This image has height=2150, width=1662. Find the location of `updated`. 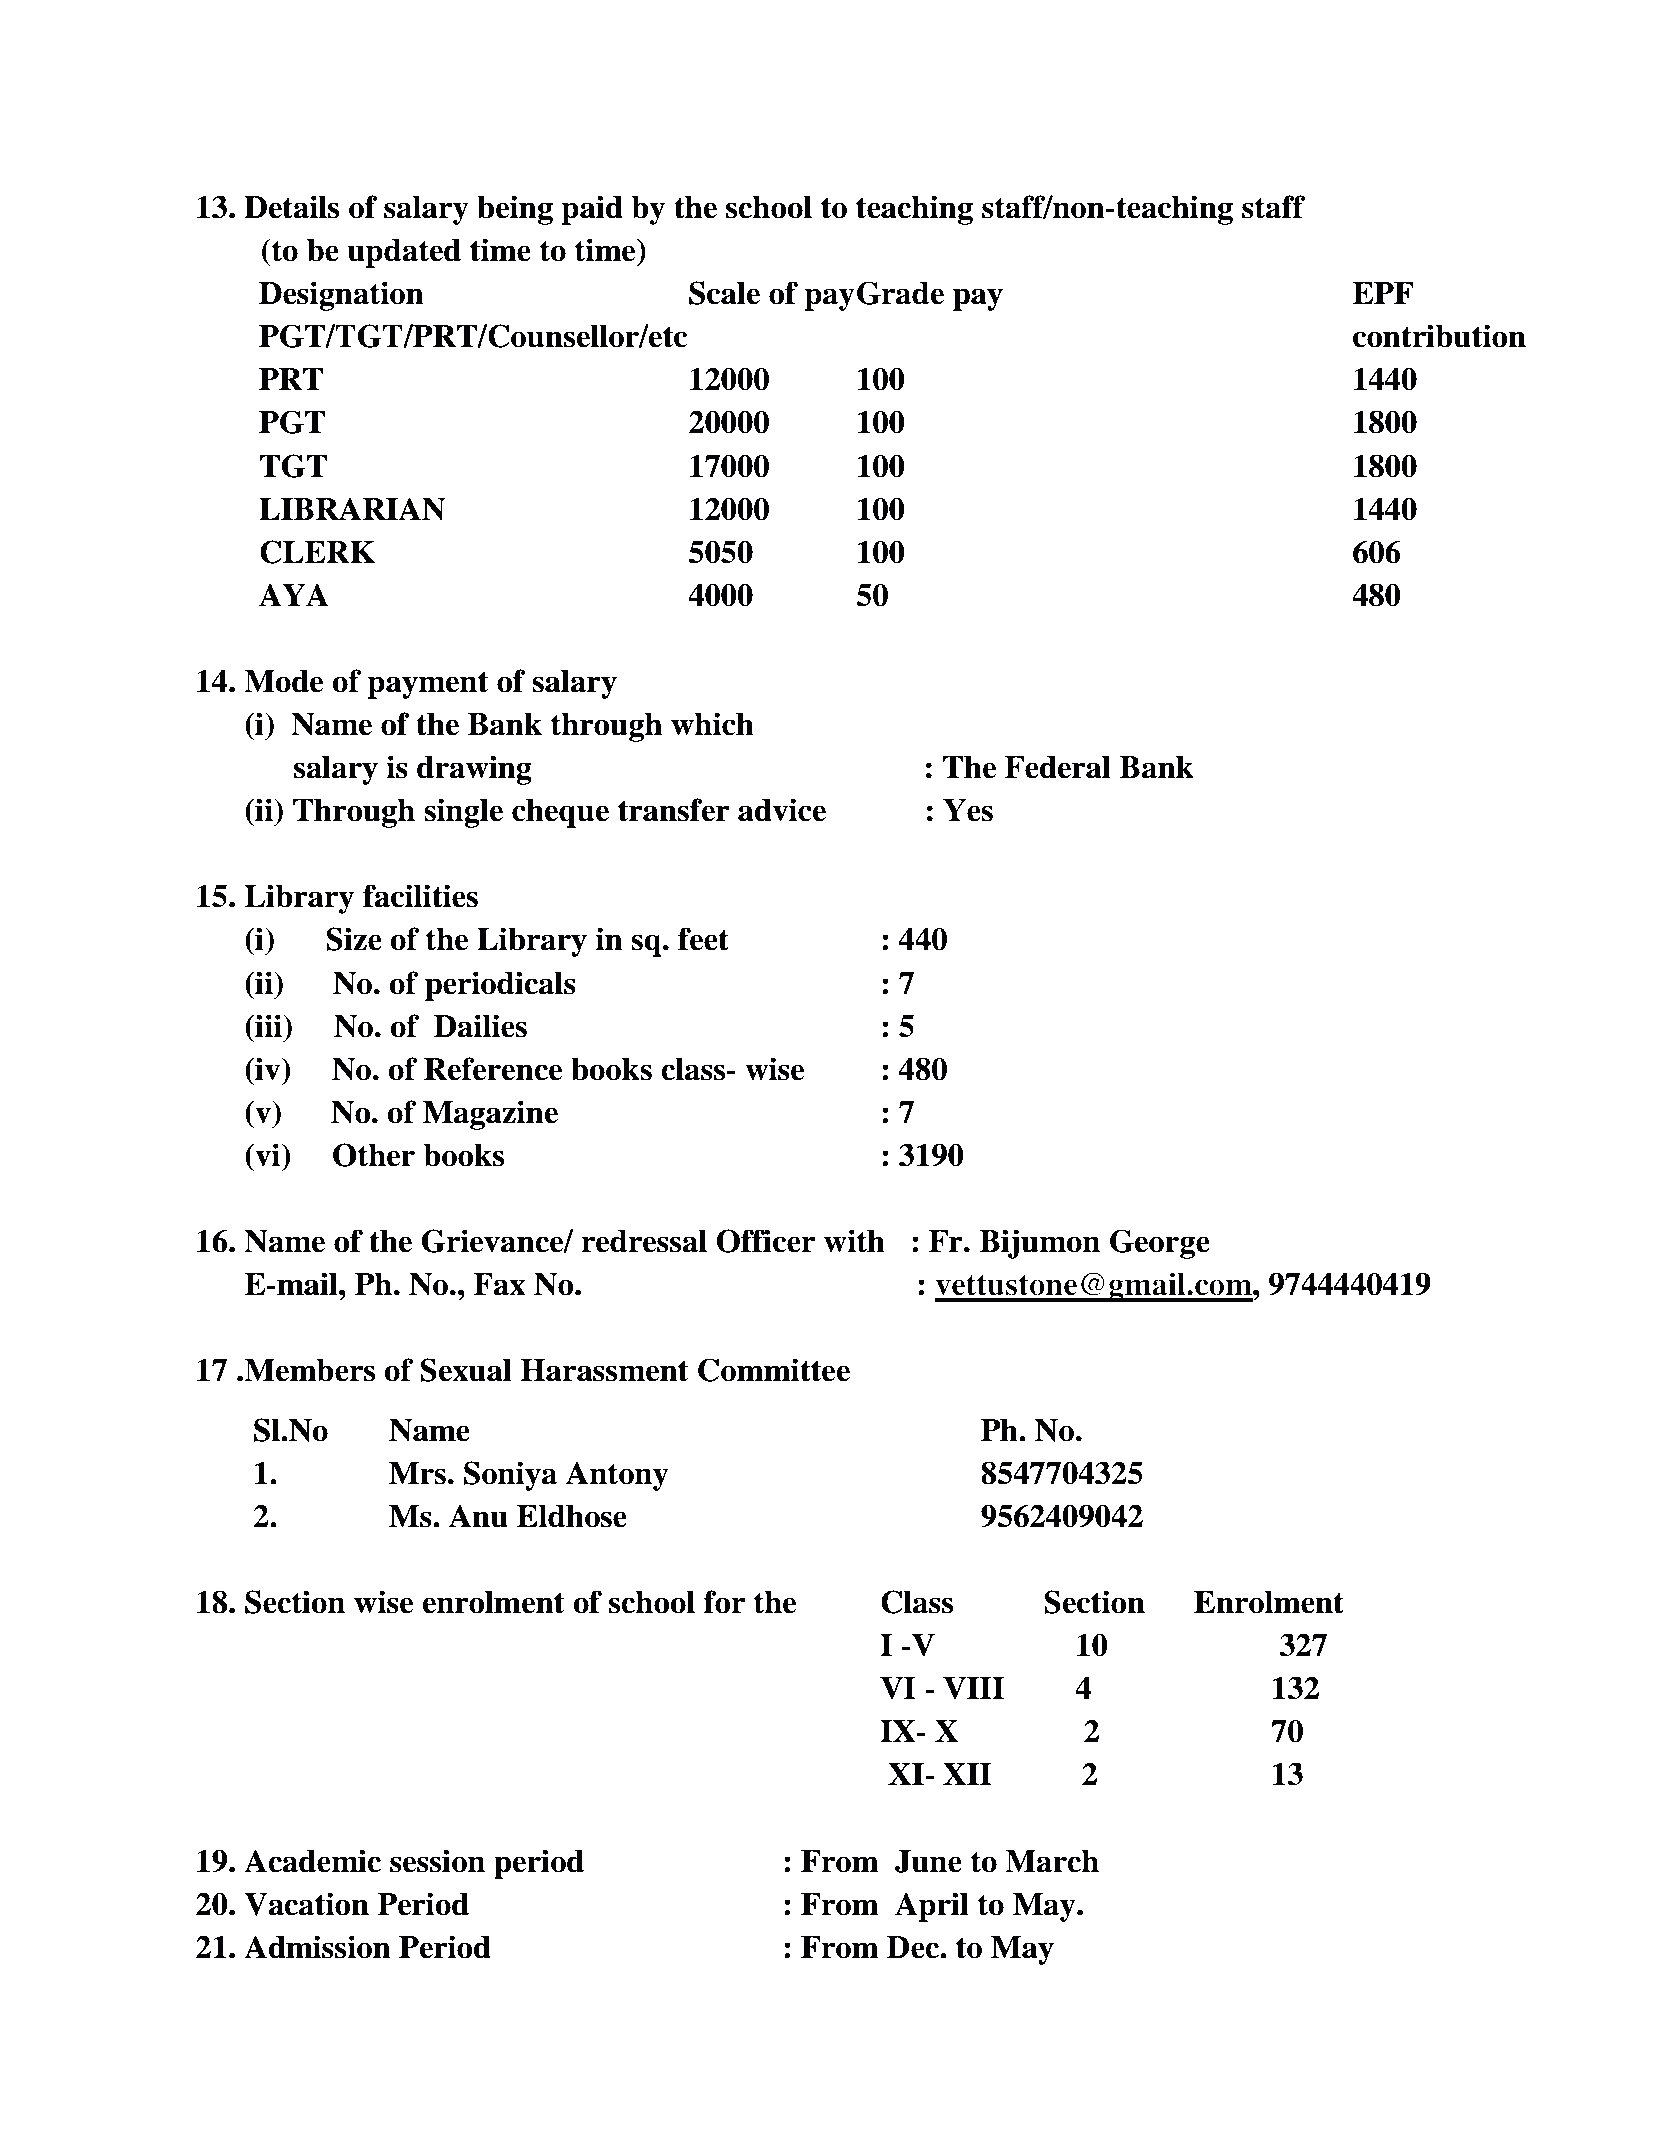

updated is located at coordinates (404, 253).
